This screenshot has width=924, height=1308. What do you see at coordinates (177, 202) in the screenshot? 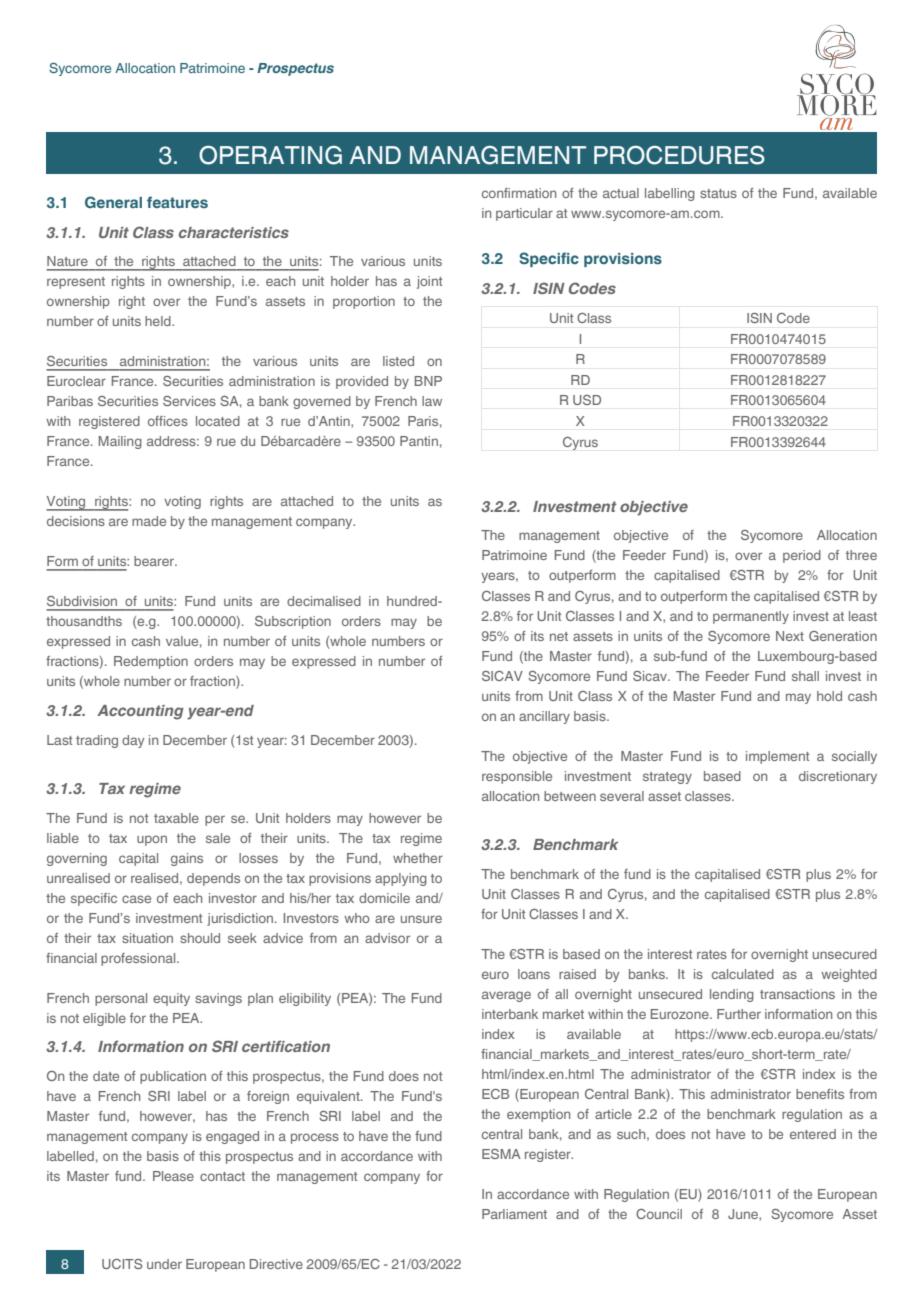
I see `features` at bounding box center [177, 202].
